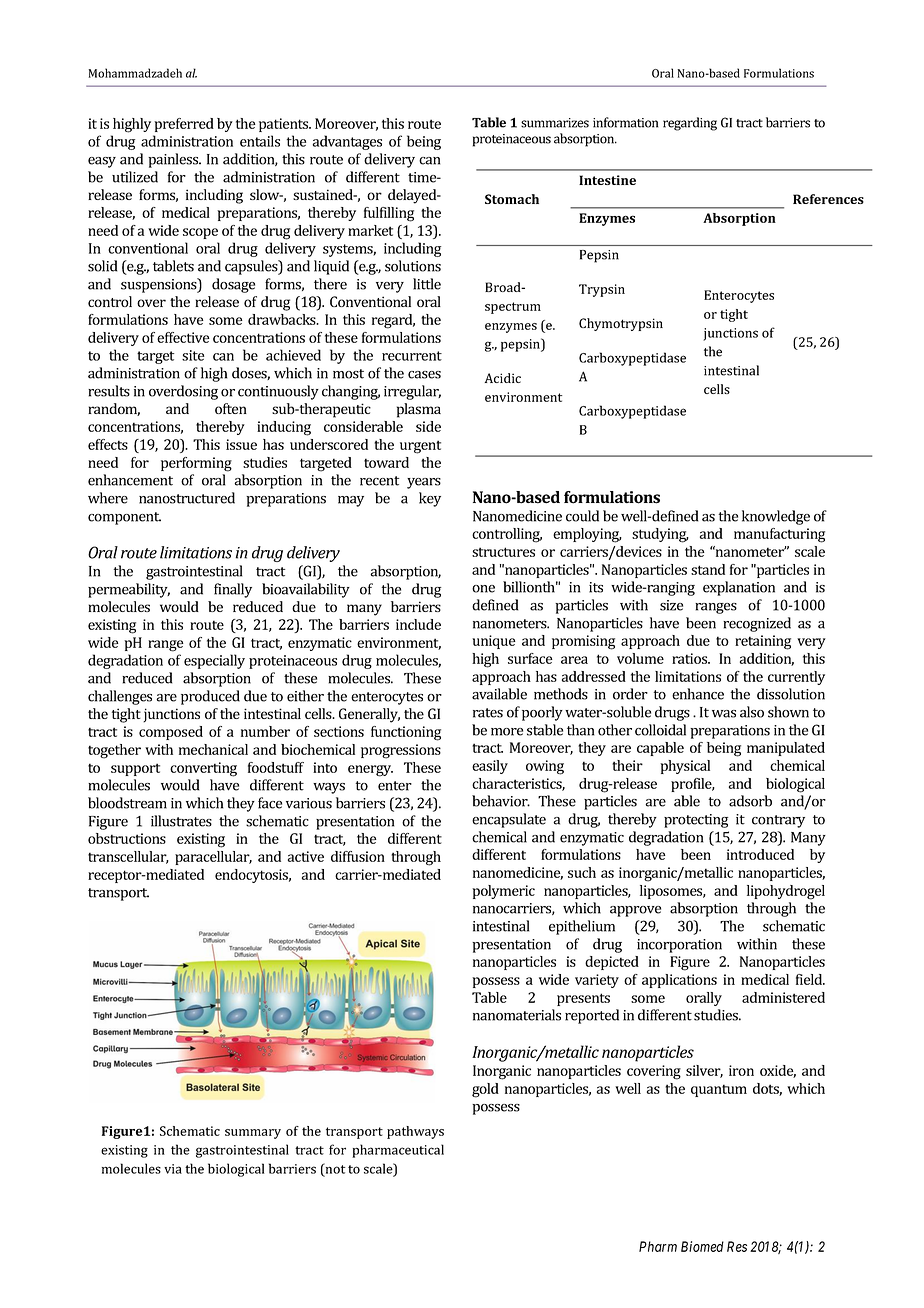  Describe the element at coordinates (184, 125) in the image. I see `preferred` at that location.
